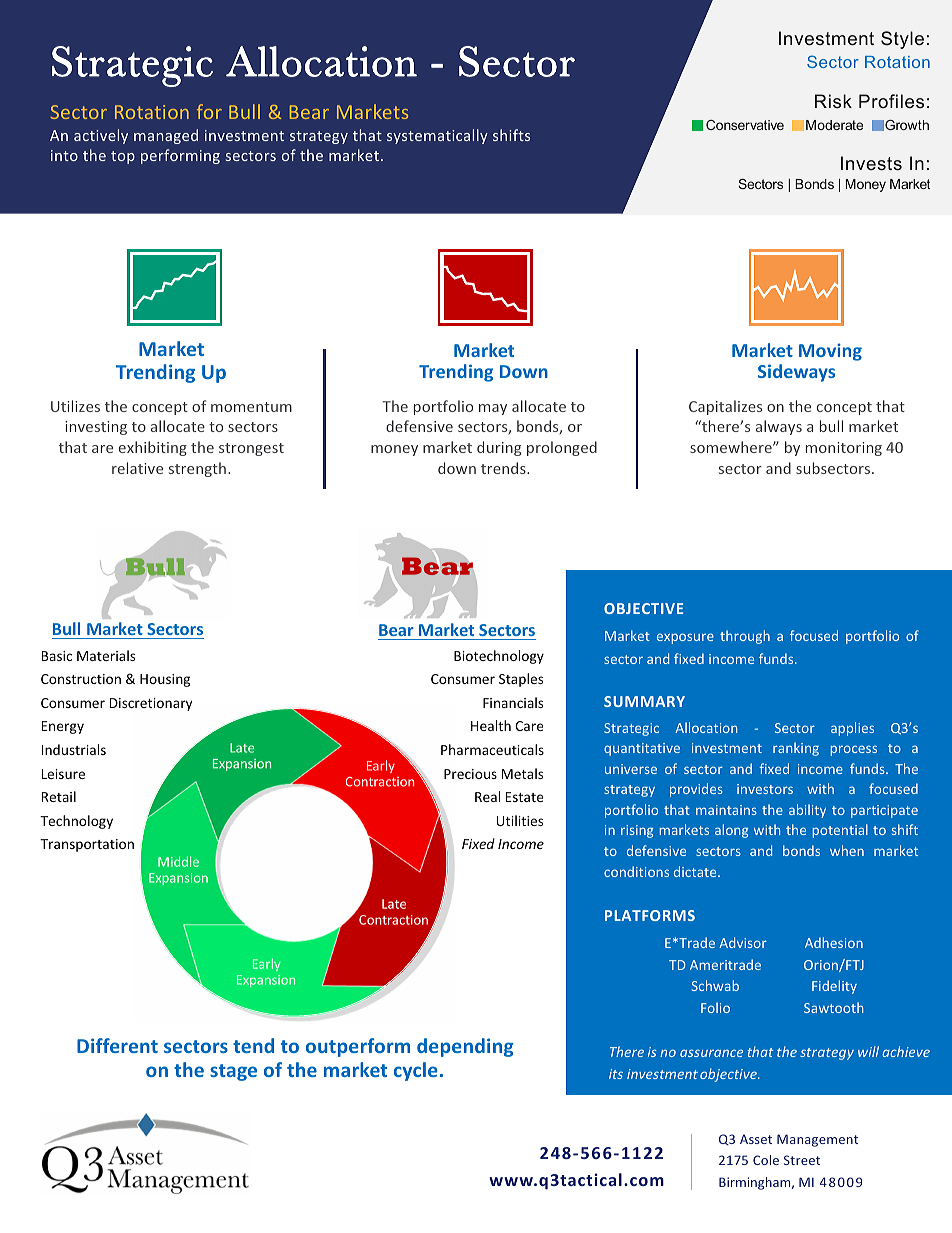  What do you see at coordinates (847, 850) in the document?
I see `when` at bounding box center [847, 850].
